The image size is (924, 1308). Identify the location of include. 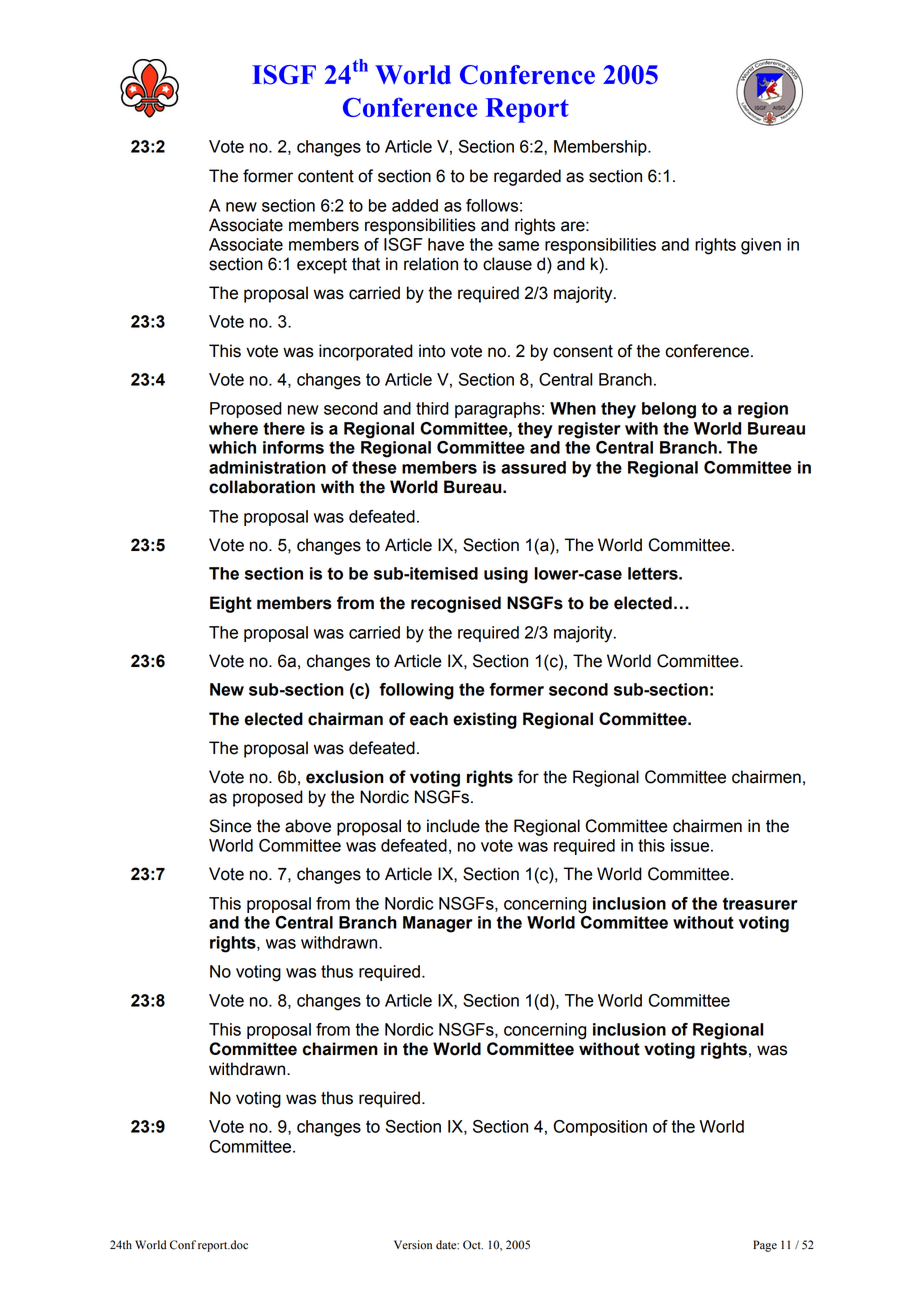
(453, 826).
